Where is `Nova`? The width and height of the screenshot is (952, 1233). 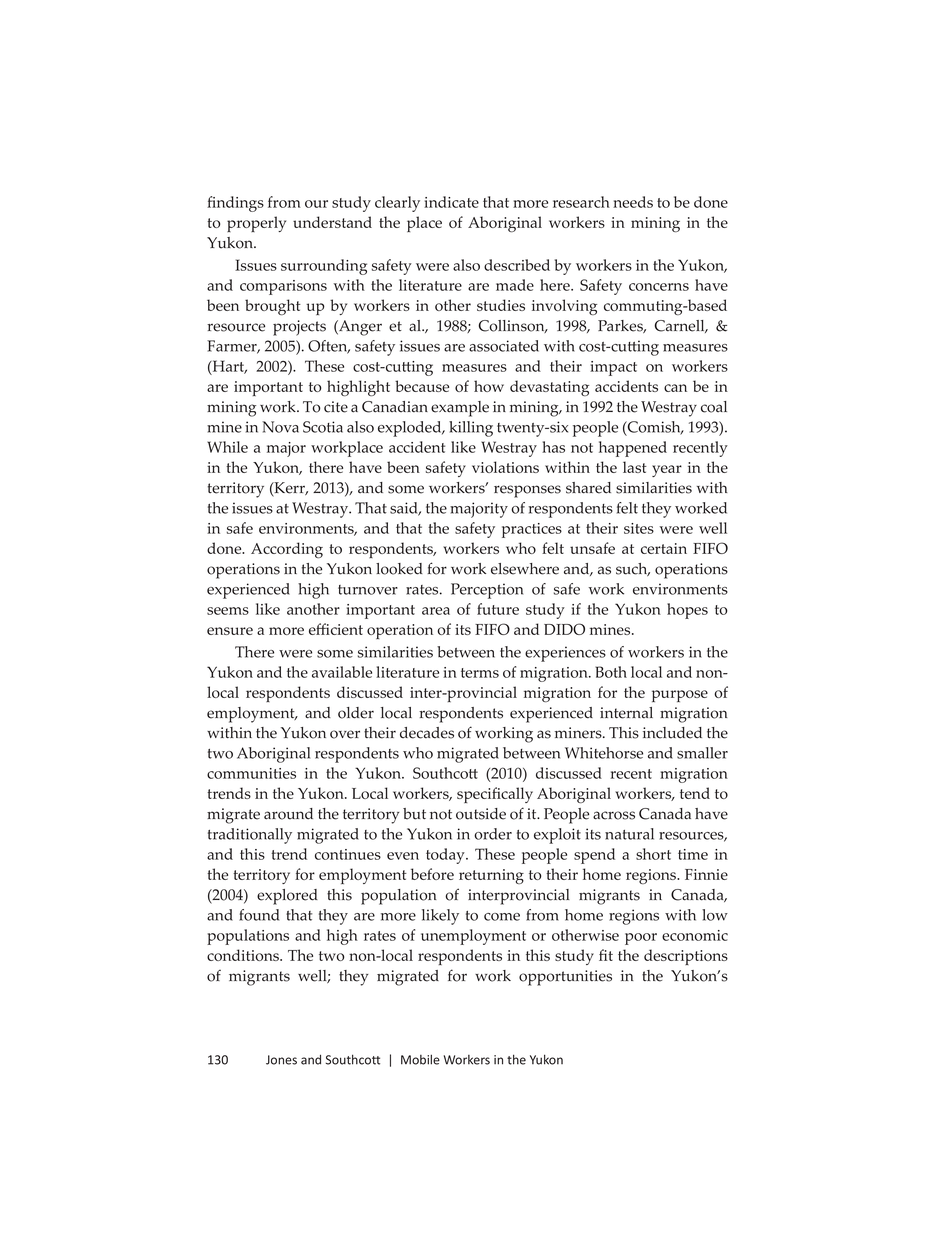 Nova is located at coordinates (280, 427).
